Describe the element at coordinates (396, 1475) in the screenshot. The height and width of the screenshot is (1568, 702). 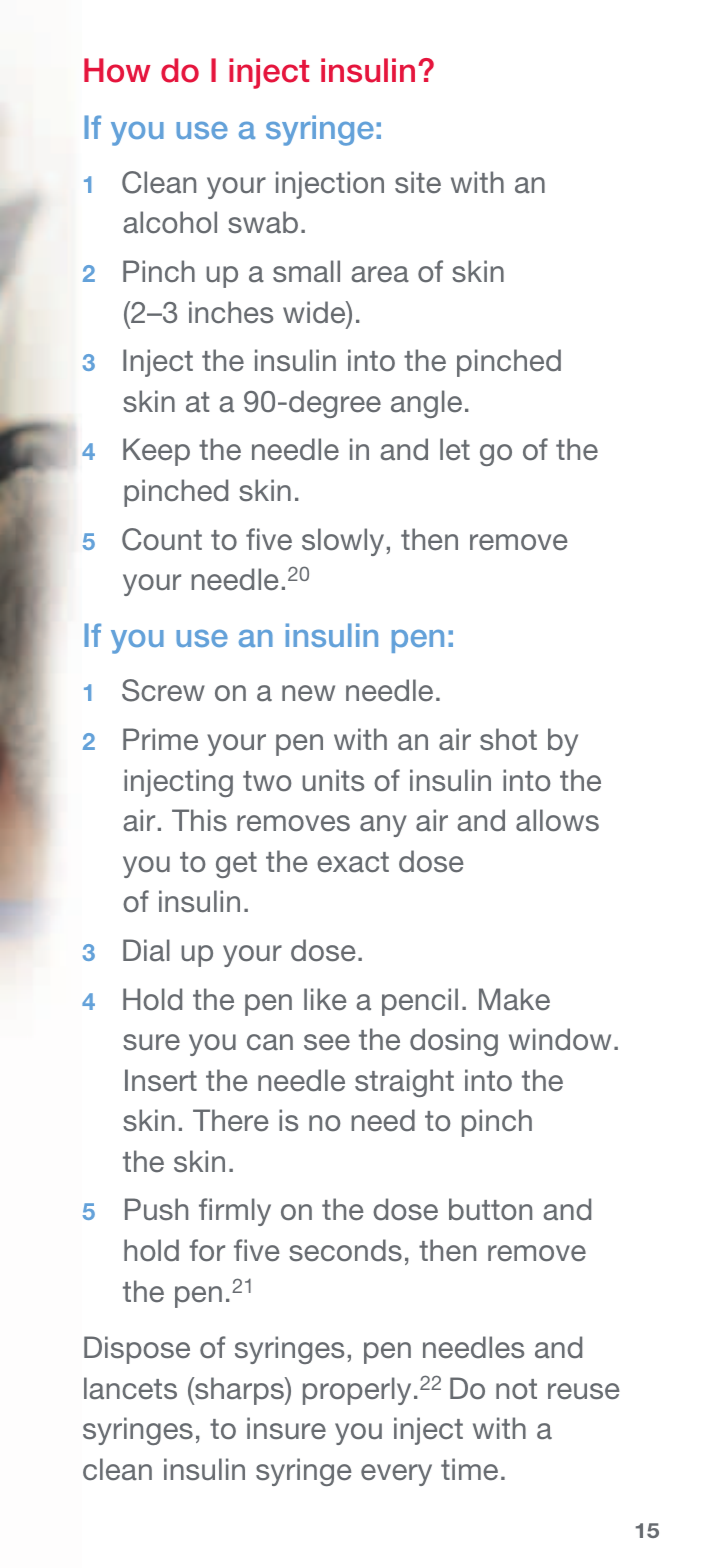
I see `every` at that location.
